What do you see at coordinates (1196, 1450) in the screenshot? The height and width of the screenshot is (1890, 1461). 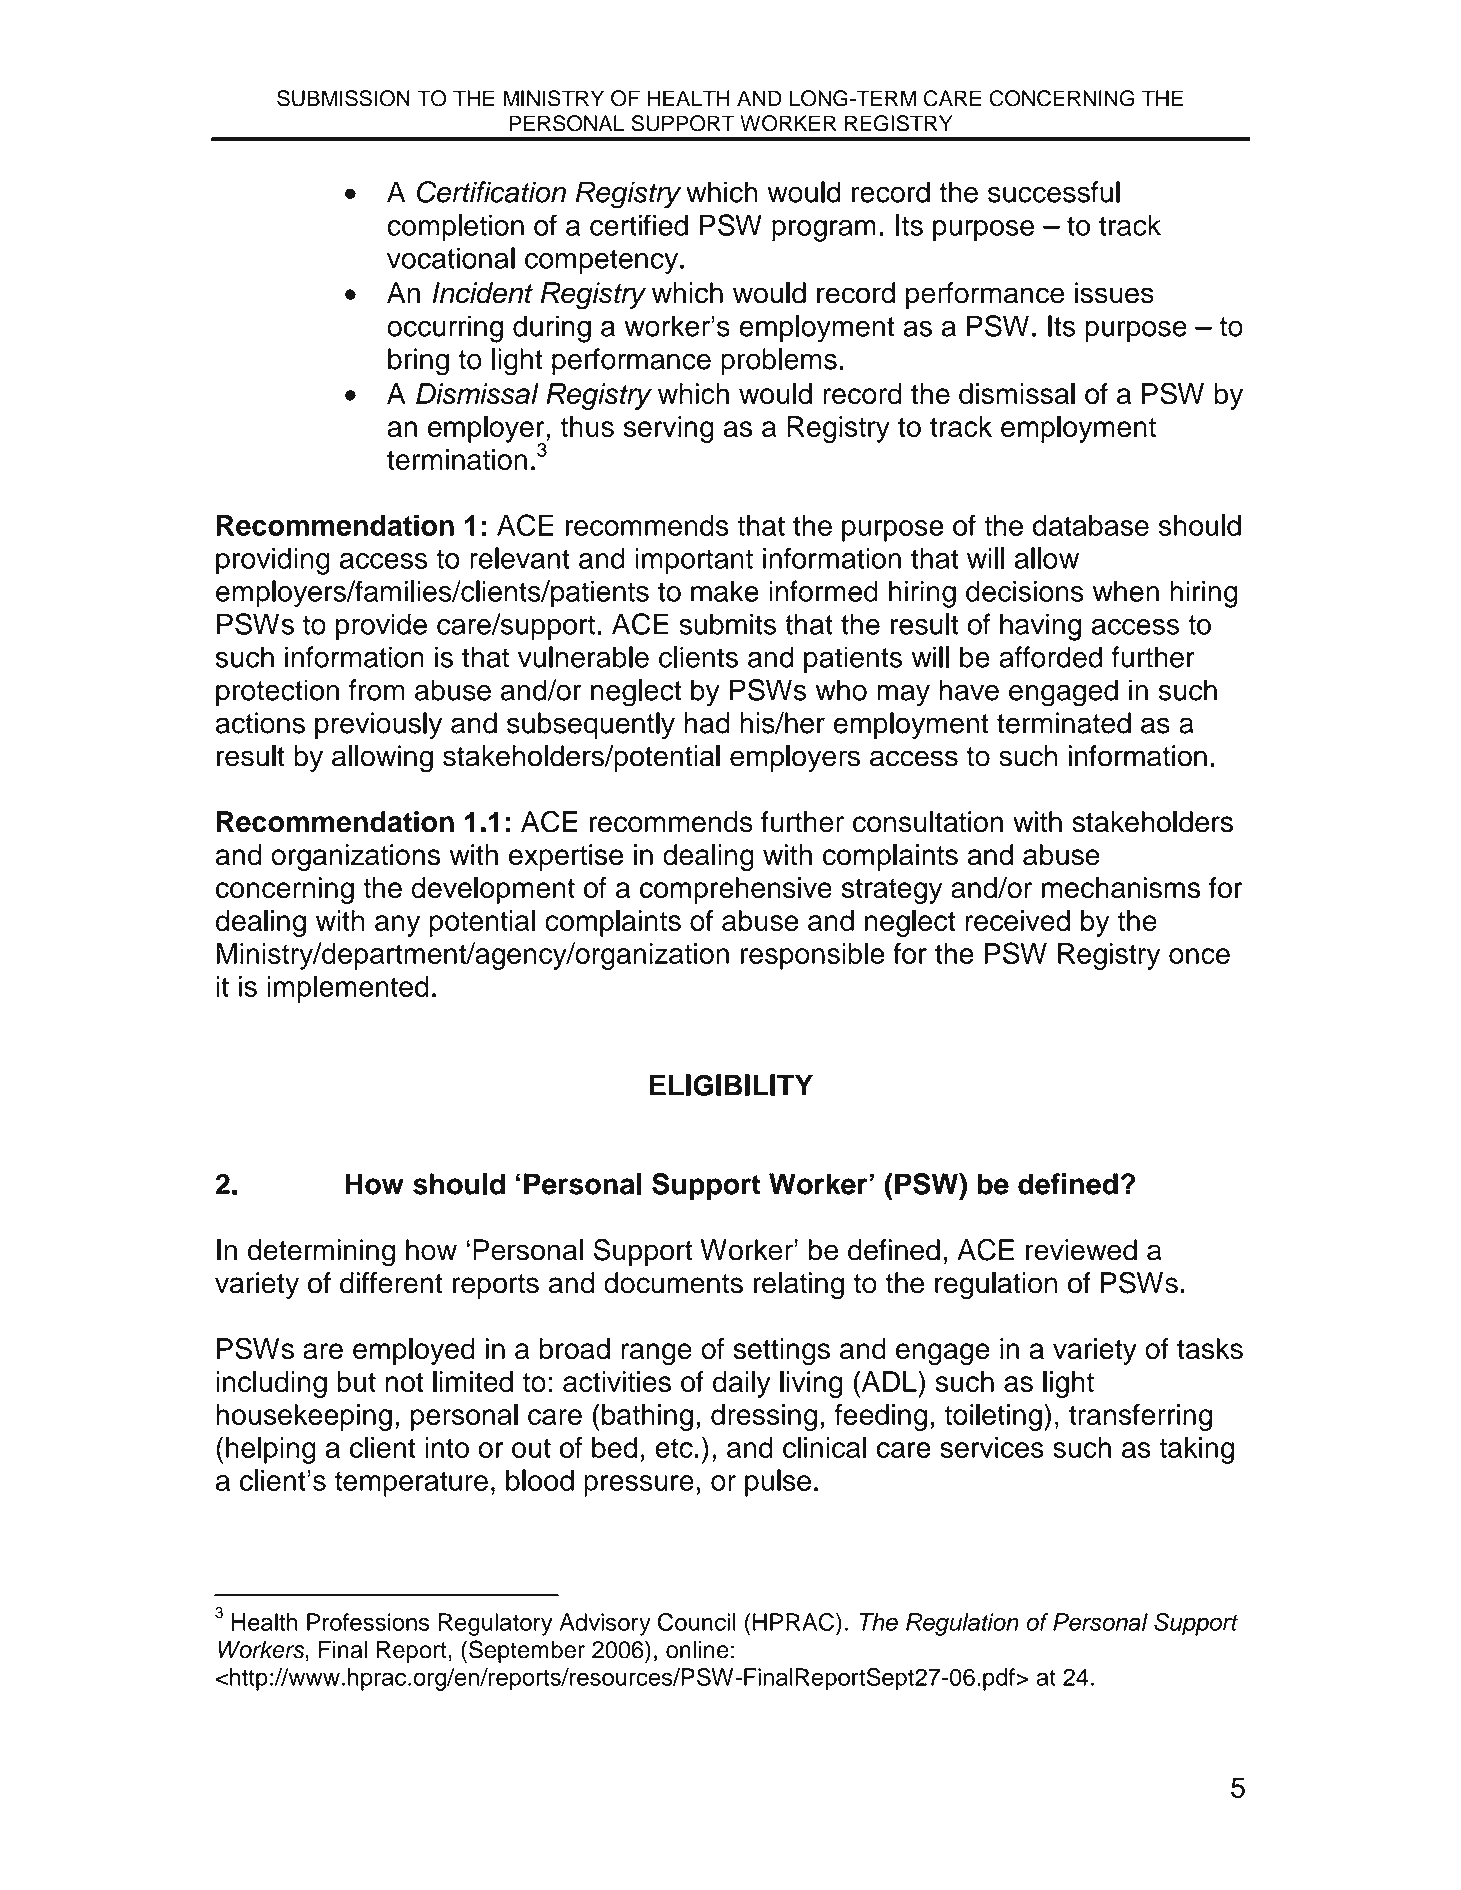 I see `taking` at bounding box center [1196, 1450].
